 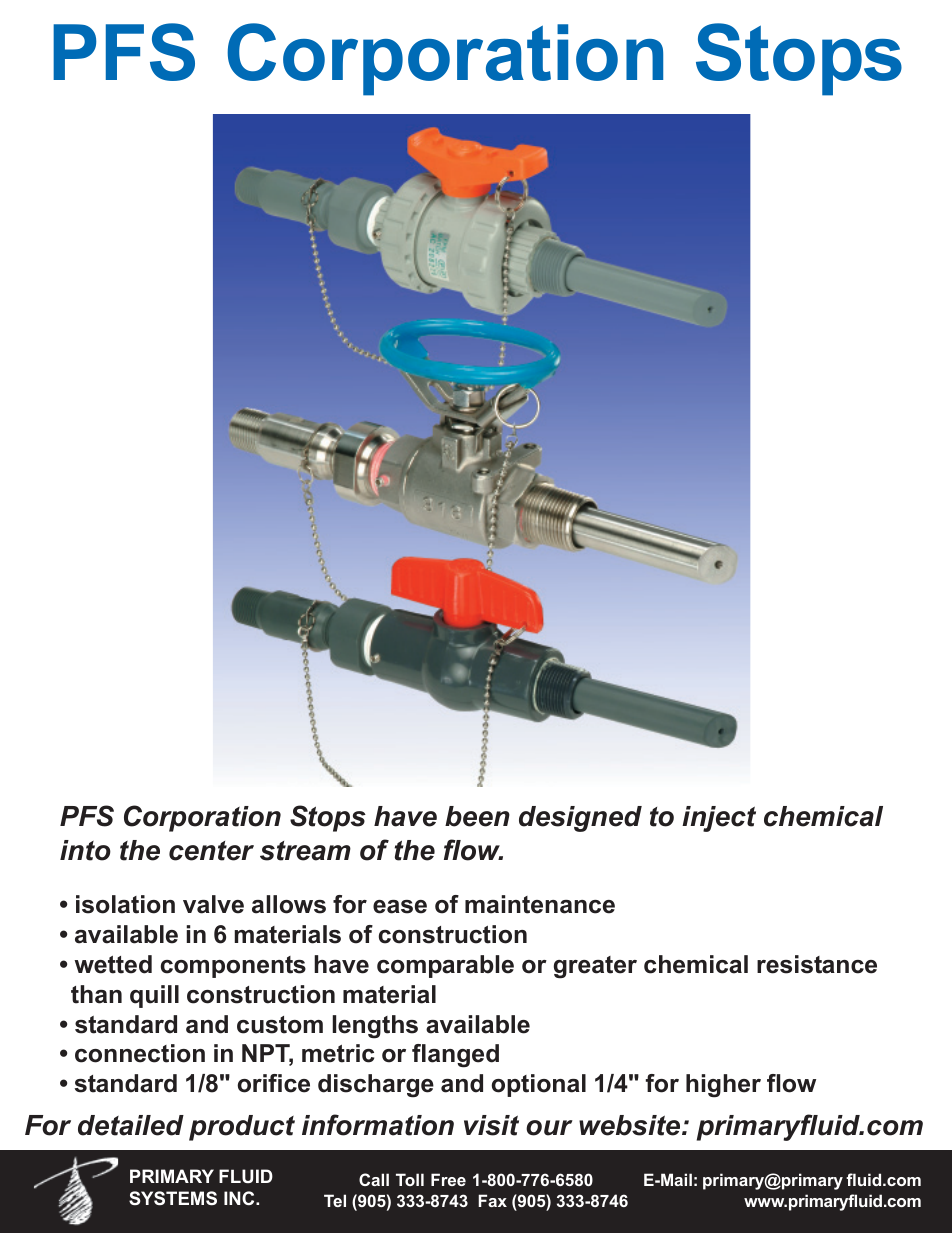 What do you see at coordinates (719, 819) in the document?
I see `inject` at bounding box center [719, 819].
